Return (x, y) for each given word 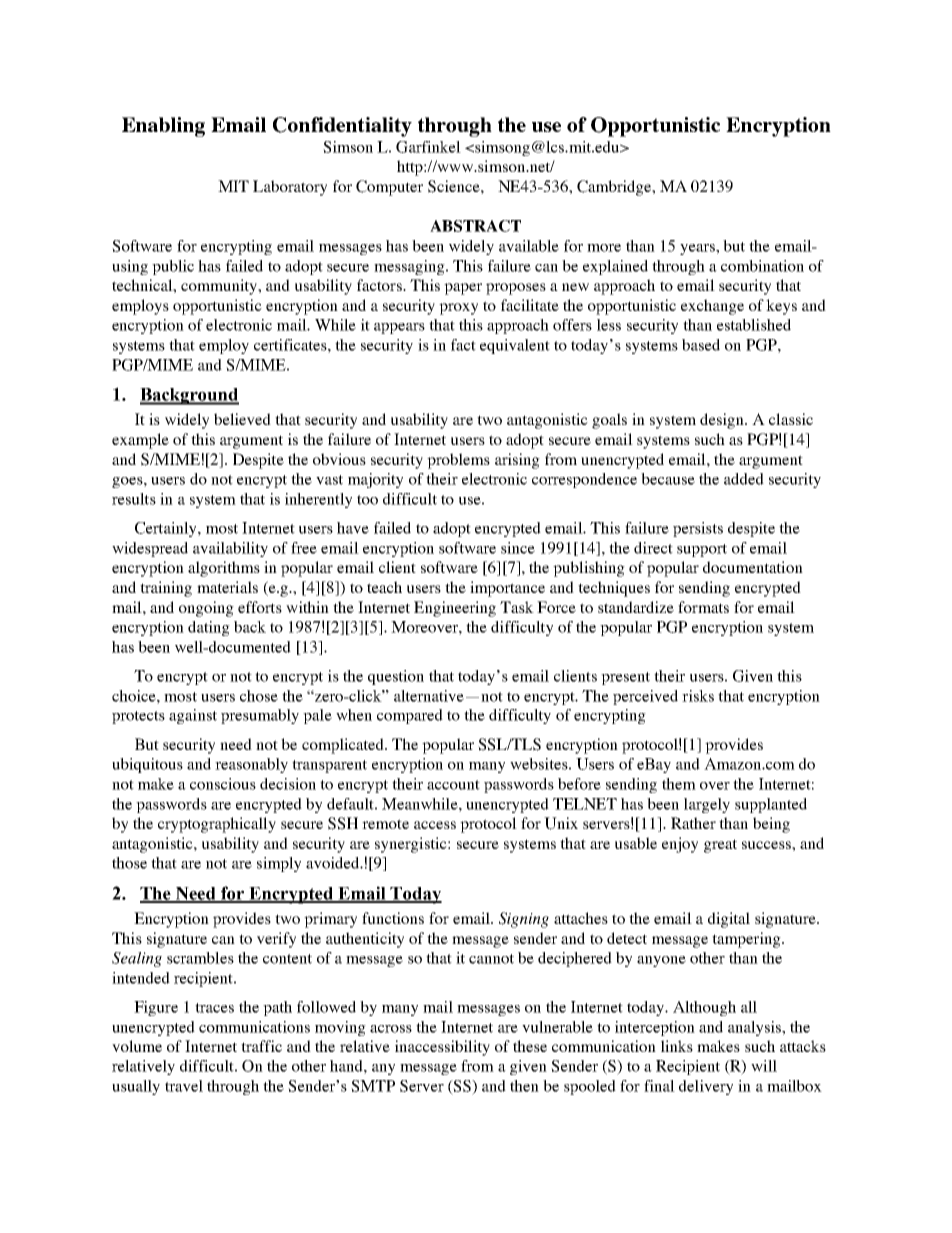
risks (698, 696)
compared (410, 716)
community (220, 287)
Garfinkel (428, 147)
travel (184, 1086)
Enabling (163, 127)
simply (279, 864)
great (720, 846)
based (701, 345)
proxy (458, 309)
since (518, 548)
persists (698, 529)
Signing (524, 920)
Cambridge (615, 188)
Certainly (167, 529)
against (193, 716)
